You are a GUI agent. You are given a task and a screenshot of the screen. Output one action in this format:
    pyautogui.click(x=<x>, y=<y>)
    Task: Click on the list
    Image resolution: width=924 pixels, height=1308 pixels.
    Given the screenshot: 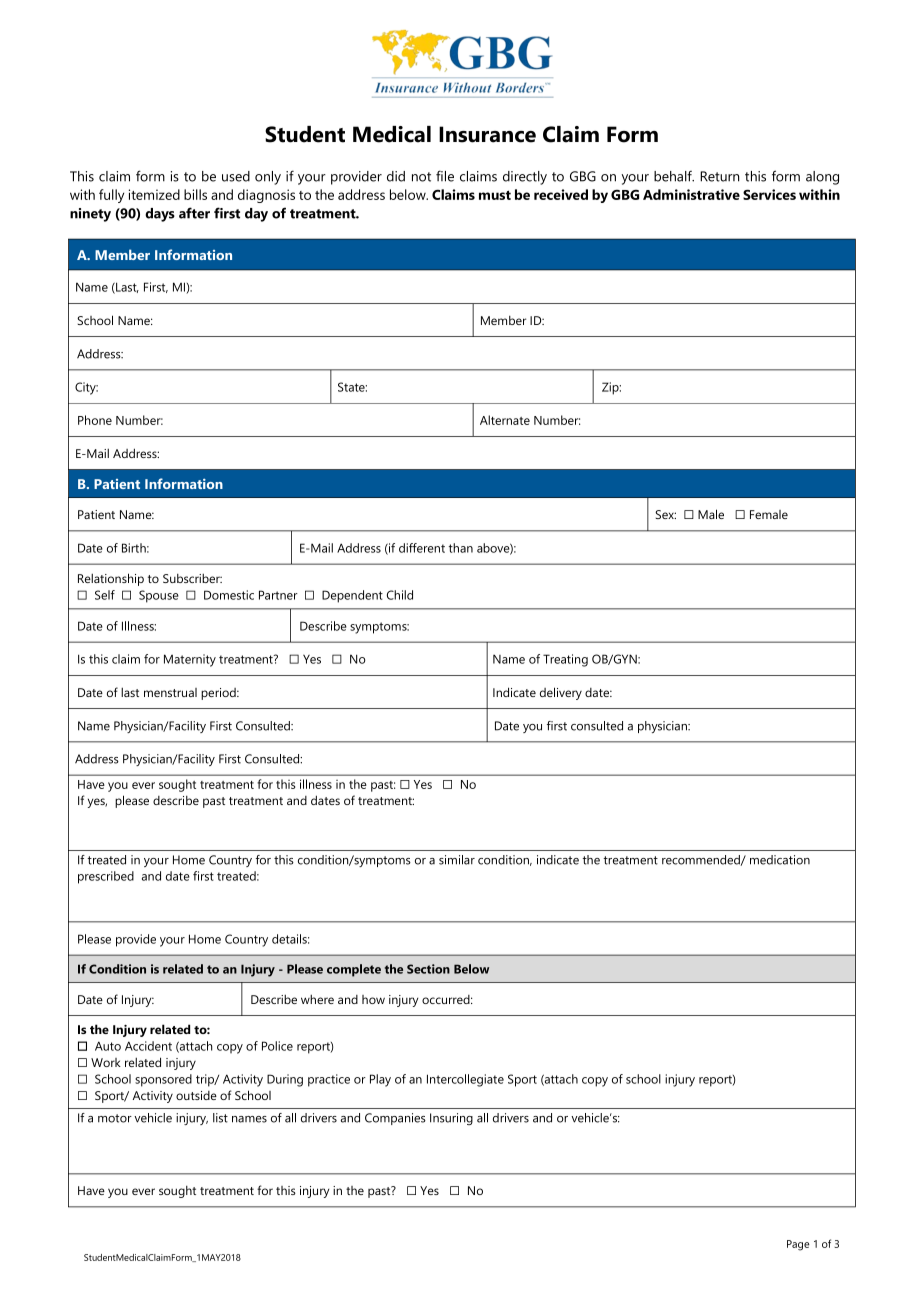 What is the action you would take?
    pyautogui.click(x=220, y=1118)
